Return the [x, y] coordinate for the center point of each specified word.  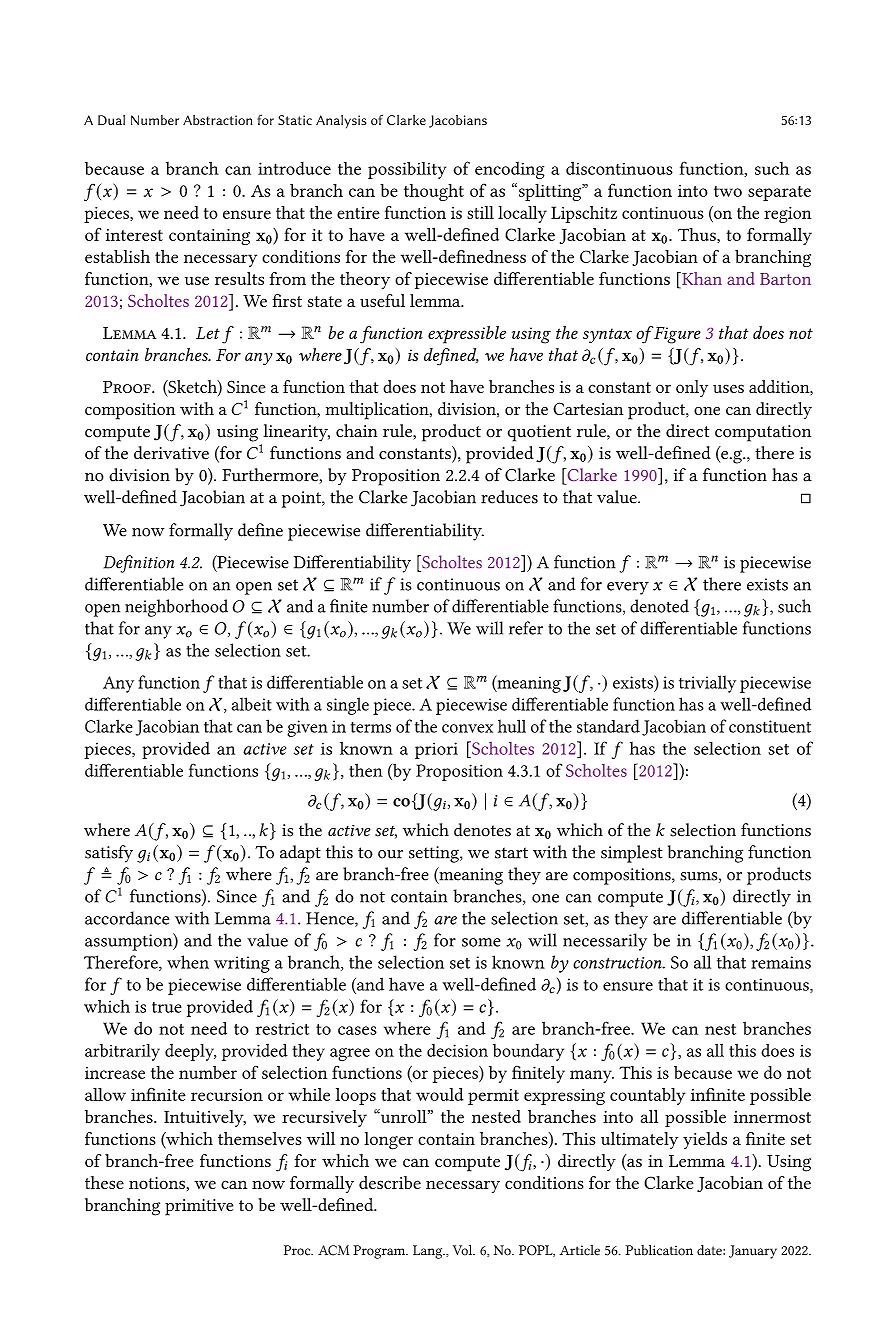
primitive [199, 1207]
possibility [407, 170]
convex [467, 728]
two [728, 191]
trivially [707, 684]
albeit [252, 704]
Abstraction [217, 120]
